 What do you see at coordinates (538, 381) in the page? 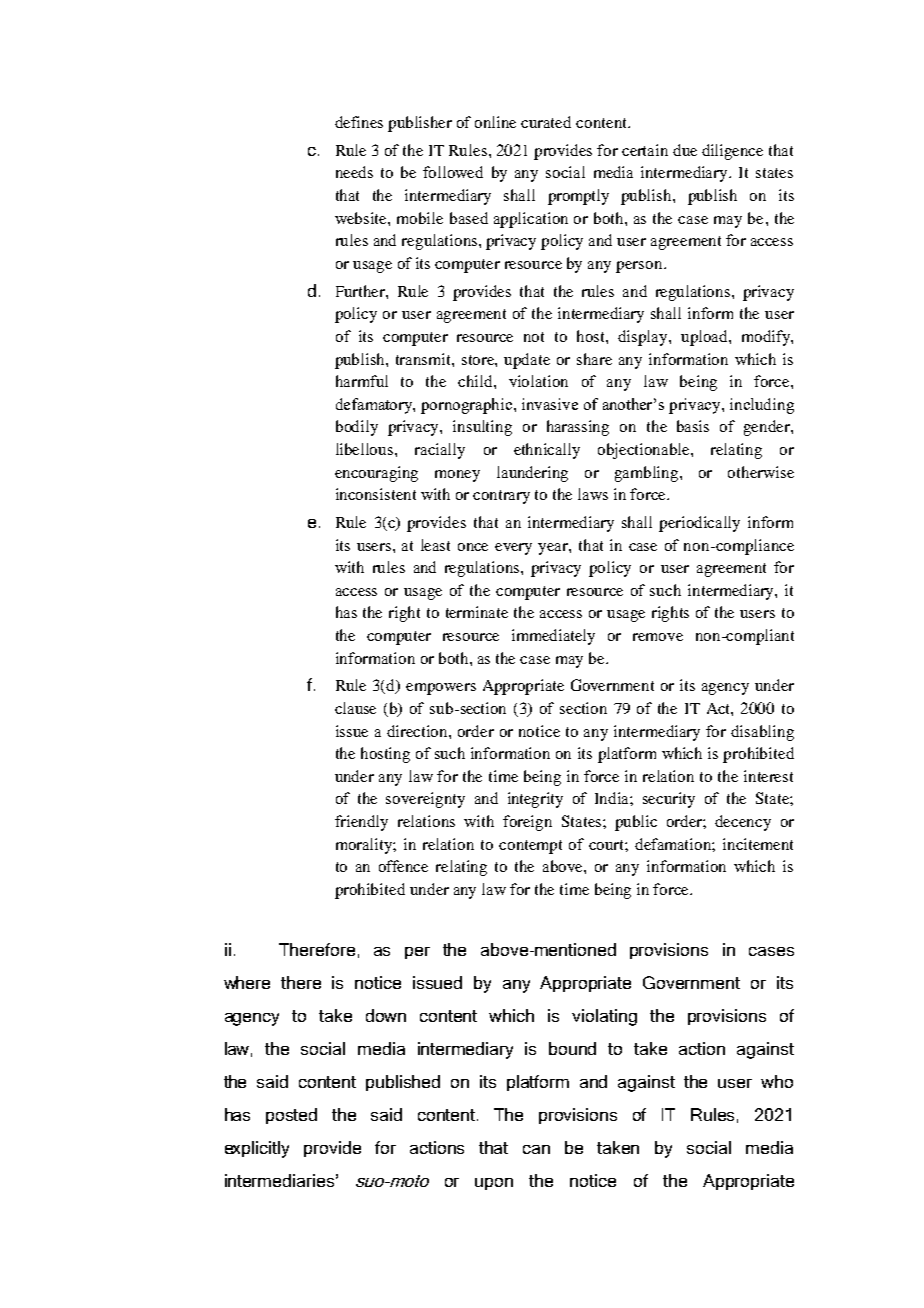
I see `violation` at bounding box center [538, 381].
